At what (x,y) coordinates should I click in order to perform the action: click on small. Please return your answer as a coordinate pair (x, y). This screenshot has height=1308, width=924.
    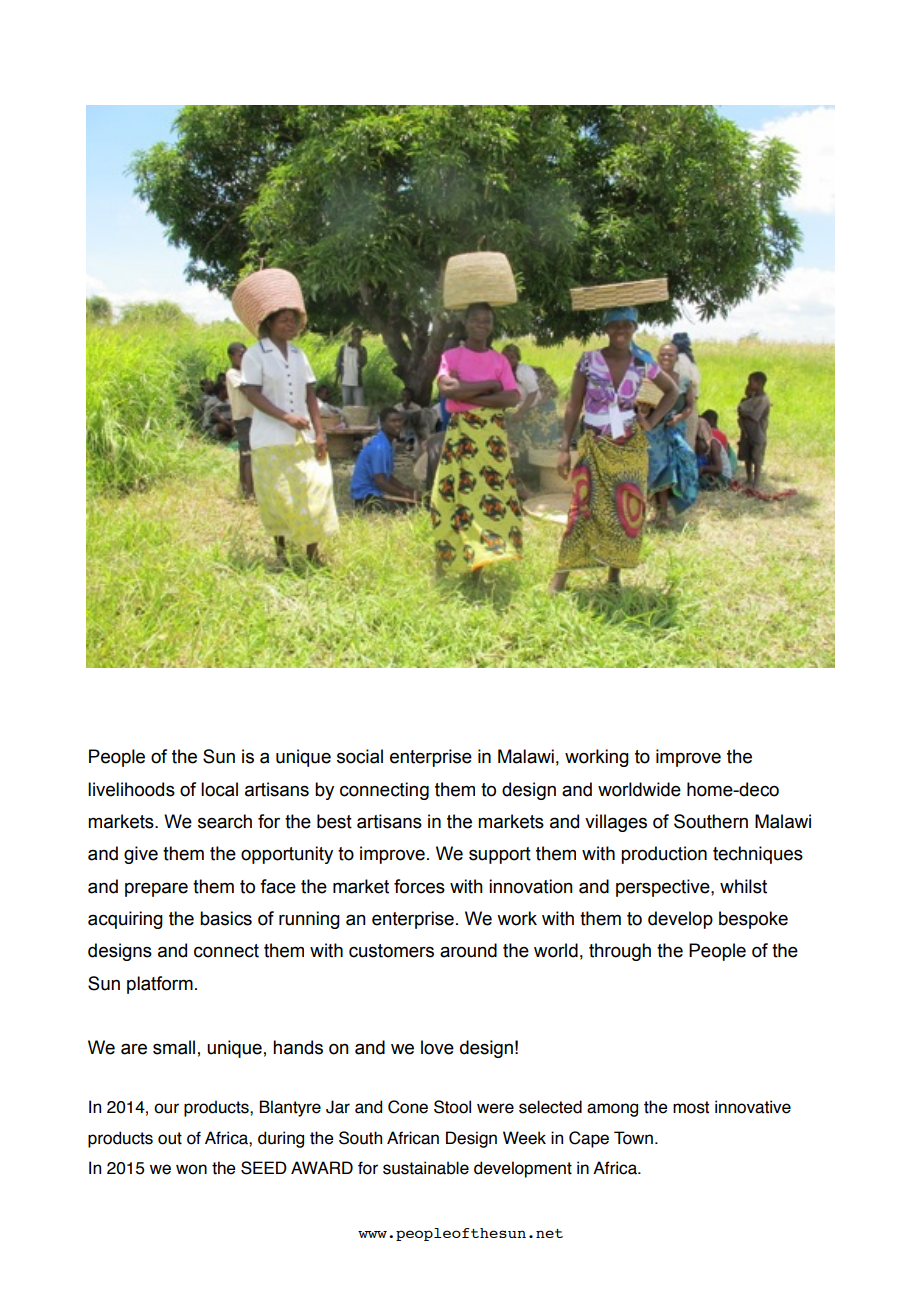
    Looking at the image, I should click on (174, 1047).
